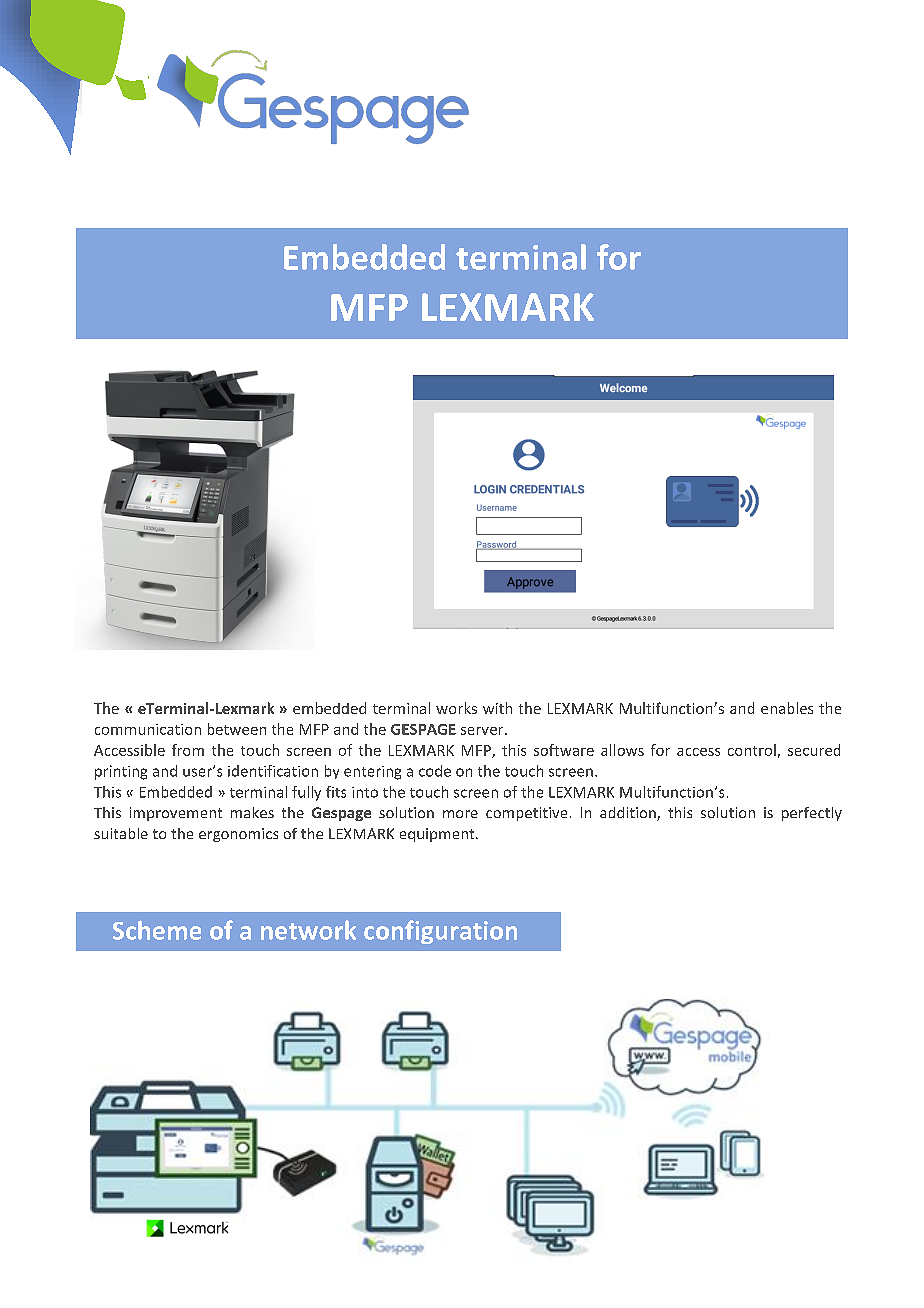 The height and width of the screenshot is (1308, 924). Describe the element at coordinates (157, 930) in the screenshot. I see `Scheme` at that location.
